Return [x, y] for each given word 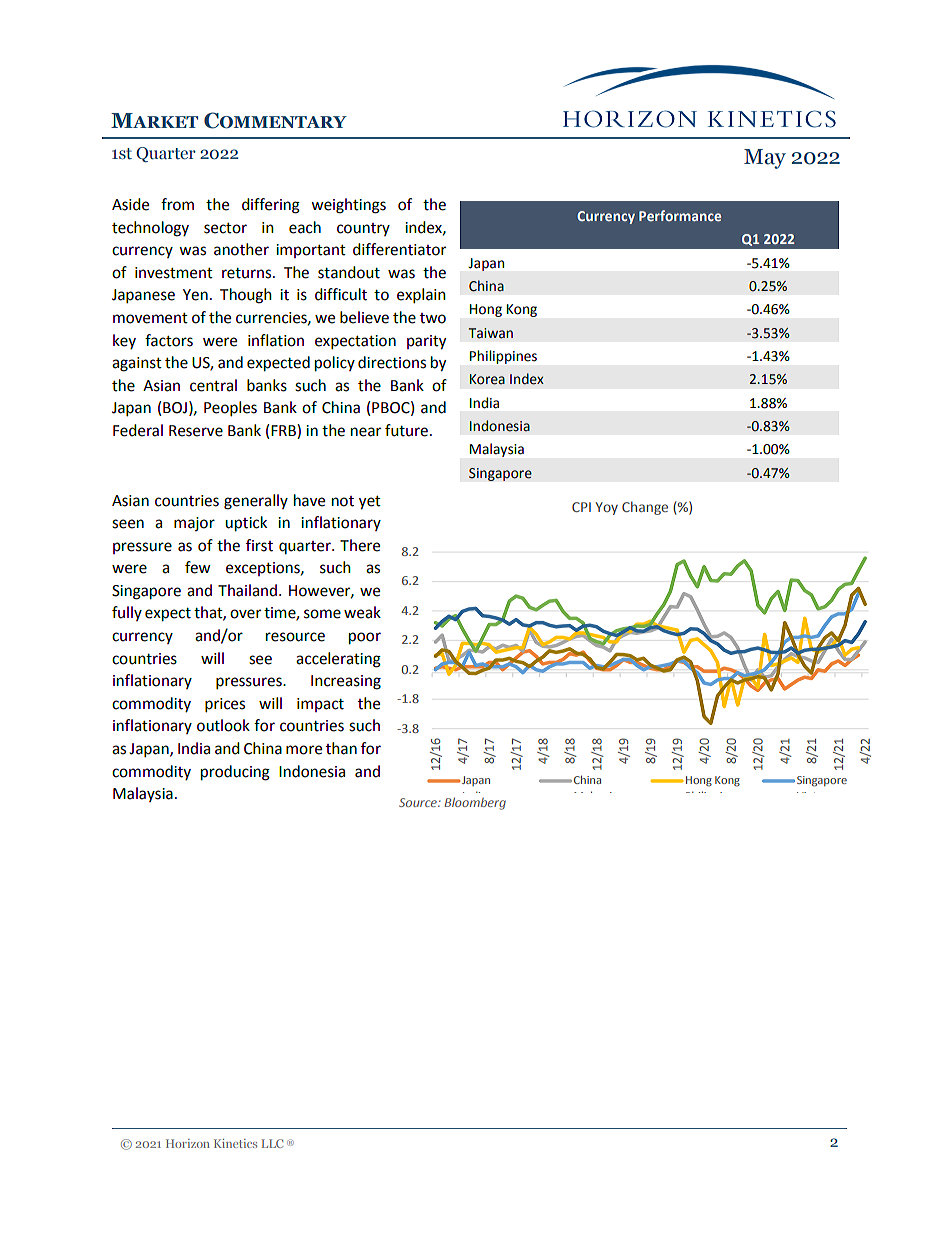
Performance [680, 215]
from [177, 204]
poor [365, 638]
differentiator [399, 249]
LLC [272, 1143]
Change [645, 508]
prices [225, 705]
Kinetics [235, 1143]
